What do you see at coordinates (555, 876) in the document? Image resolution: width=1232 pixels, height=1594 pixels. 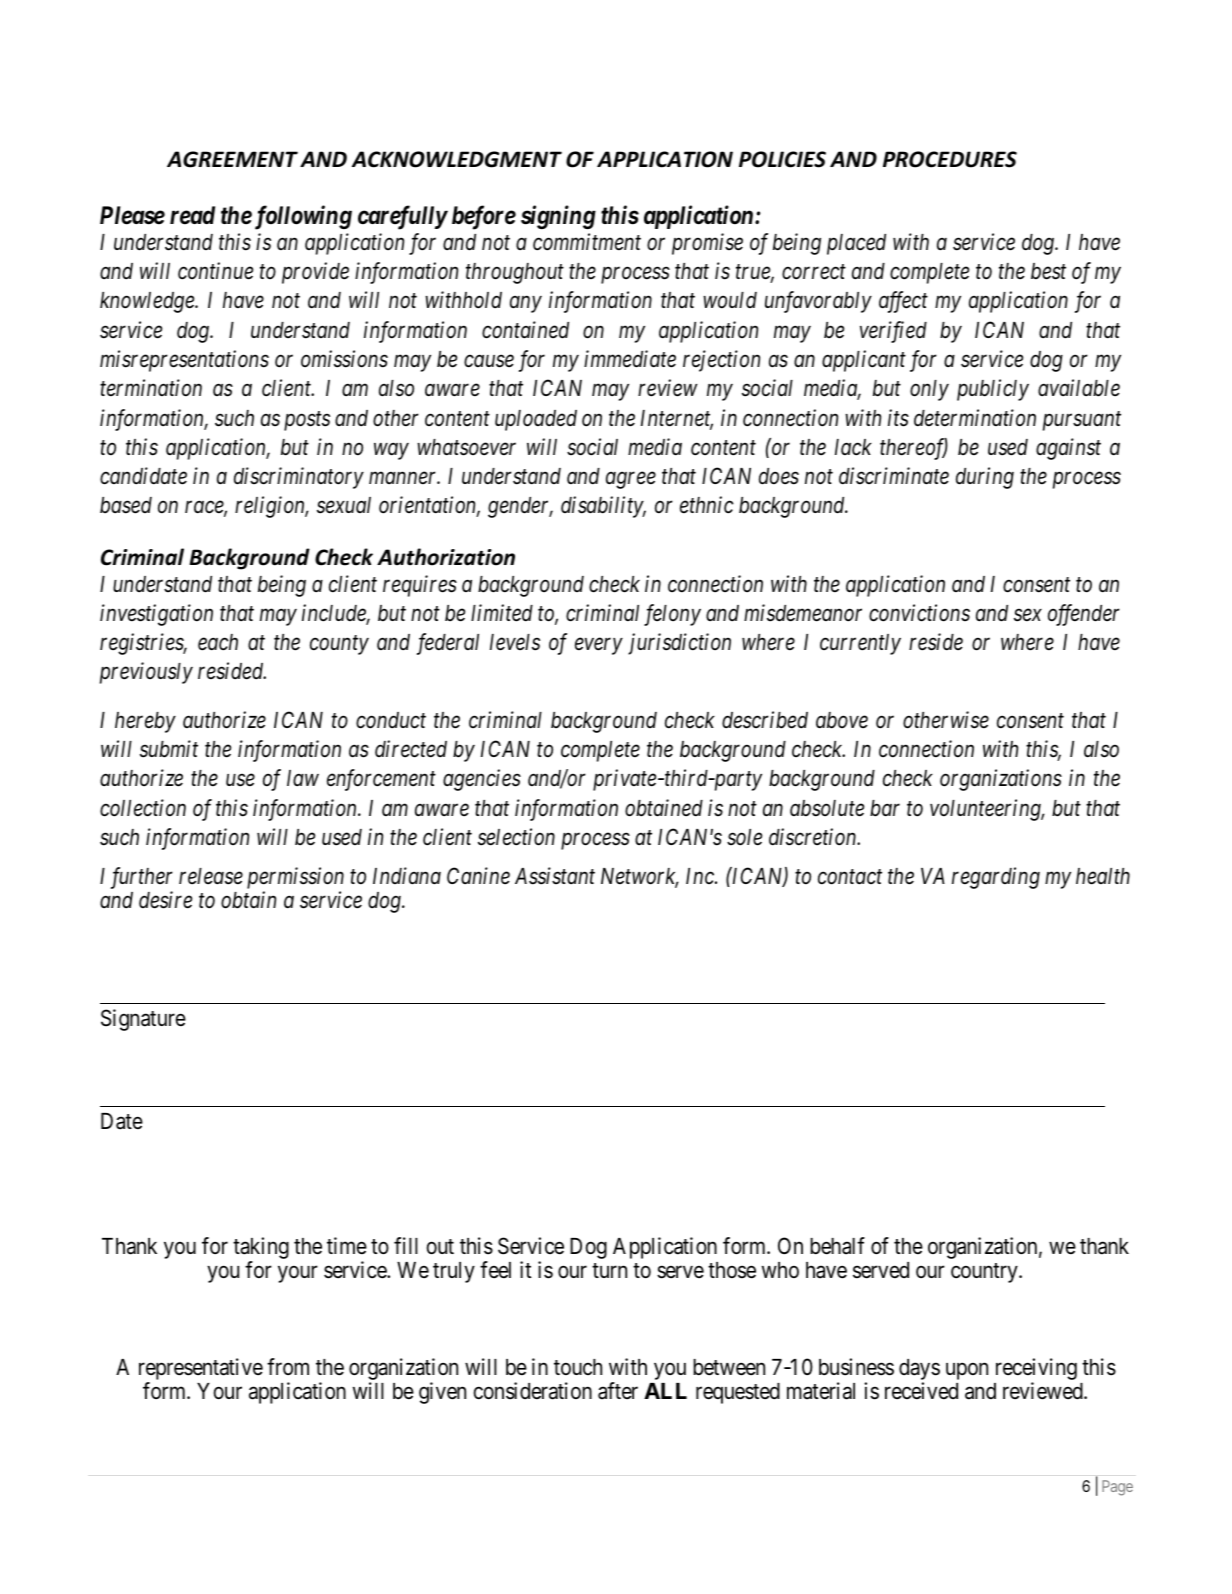 I see `Assistant` at bounding box center [555, 876].
